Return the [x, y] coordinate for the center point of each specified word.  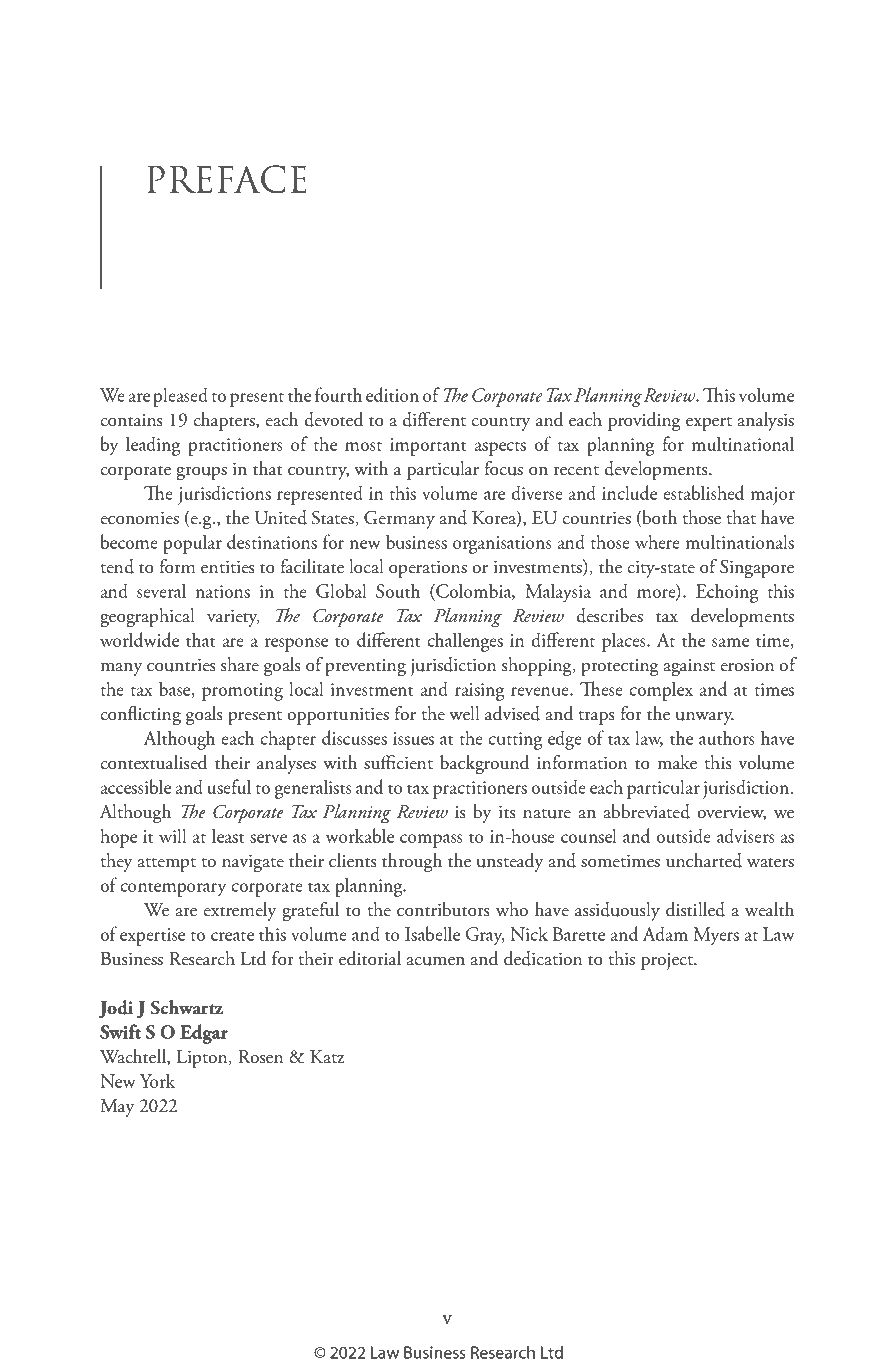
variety [233, 618]
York [157, 1080]
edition [392, 394]
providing [644, 422]
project [668, 961]
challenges [465, 642]
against [689, 668]
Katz [327, 1057]
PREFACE [227, 179]
